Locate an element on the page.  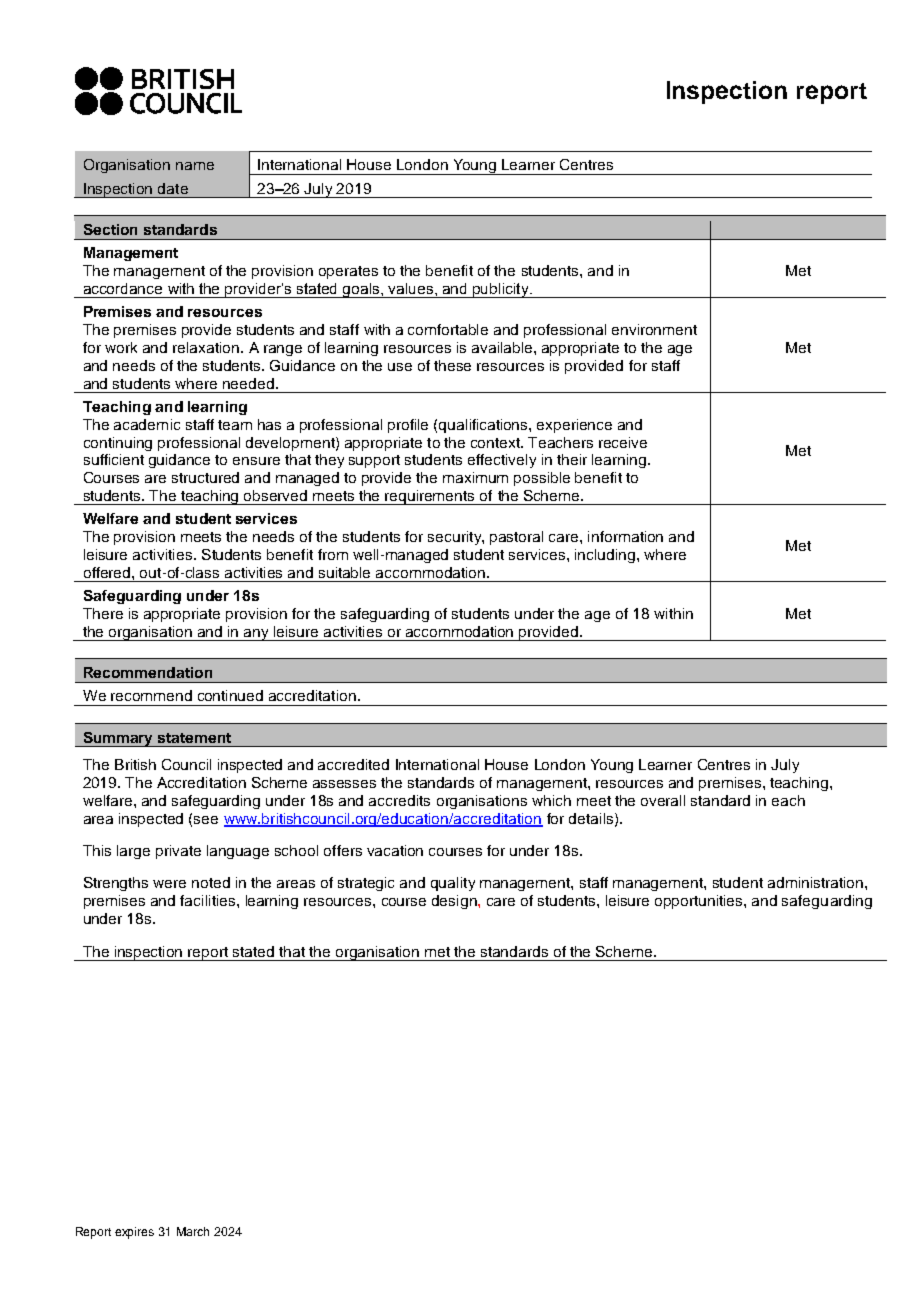
expires is located at coordinates (134, 1233).
